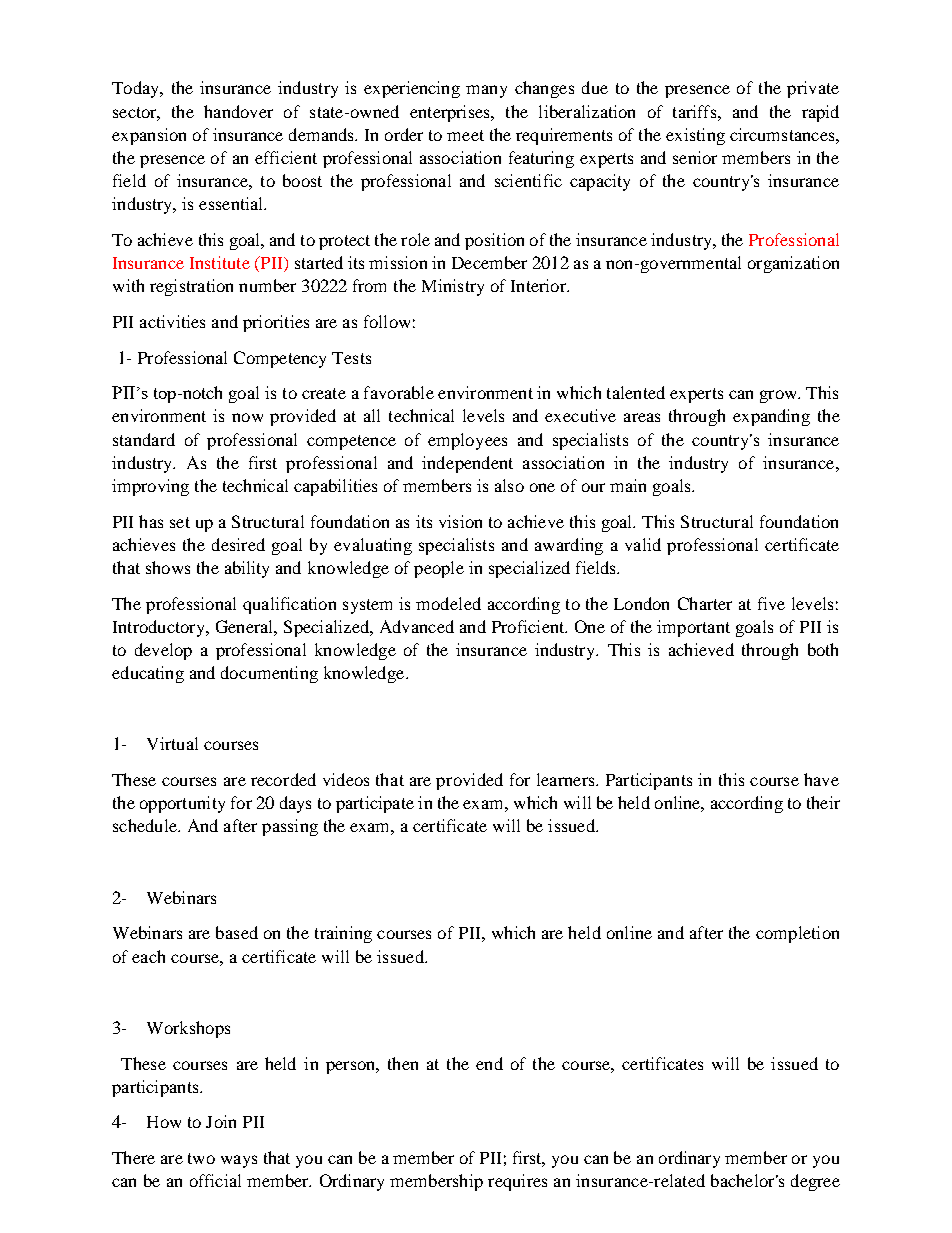 The height and width of the screenshot is (1233, 952). Describe the element at coordinates (517, 1182) in the screenshot. I see `requires` at that location.
